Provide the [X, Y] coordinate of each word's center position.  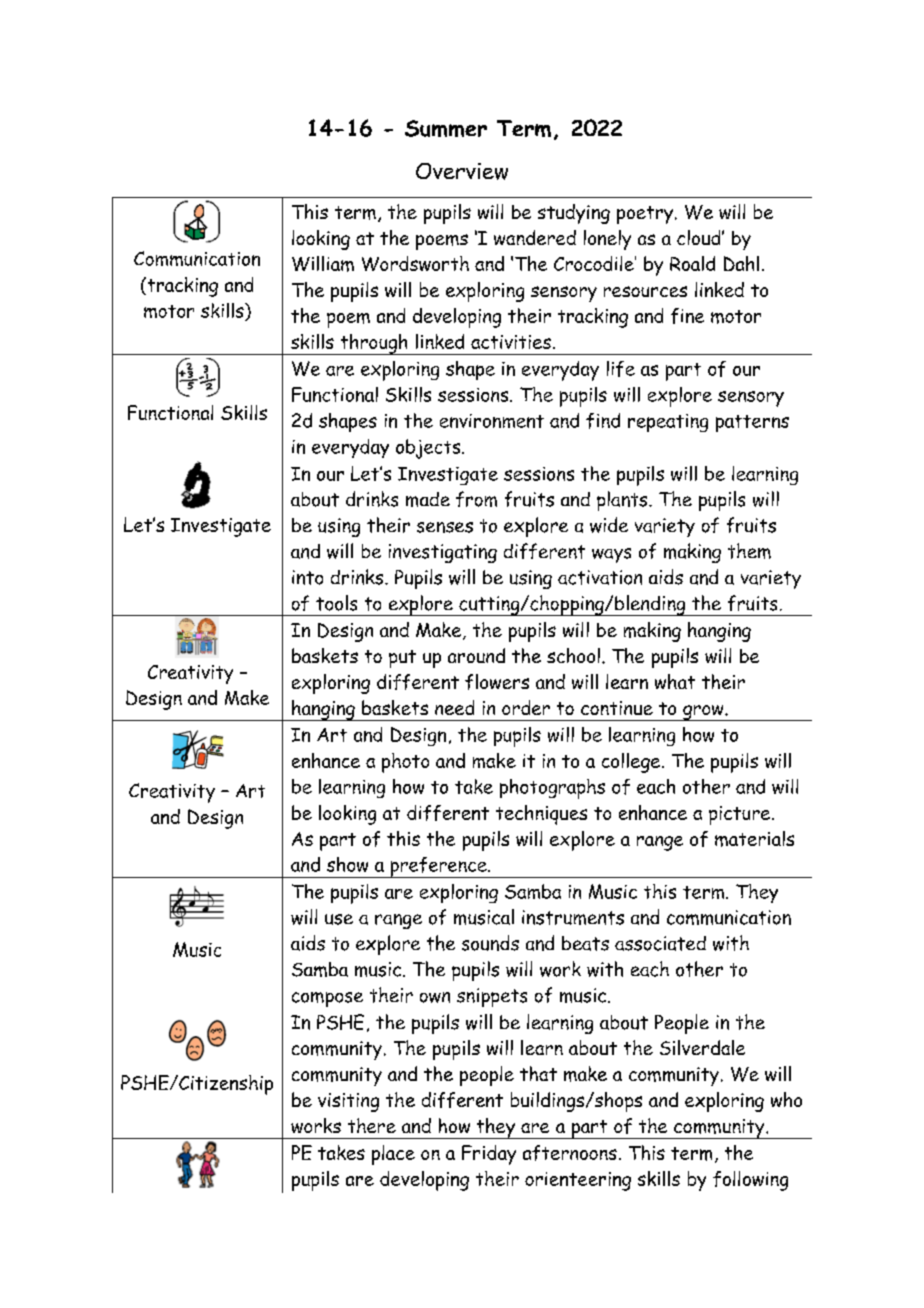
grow [703, 713]
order [526, 707]
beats [585, 943]
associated [660, 943]
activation [600, 577]
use [339, 919]
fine [687, 316]
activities [511, 342]
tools [336, 603]
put [402, 659]
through [374, 344]
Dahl [741, 263]
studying [574, 214]
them [749, 551]
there [372, 1125]
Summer [446, 128]
